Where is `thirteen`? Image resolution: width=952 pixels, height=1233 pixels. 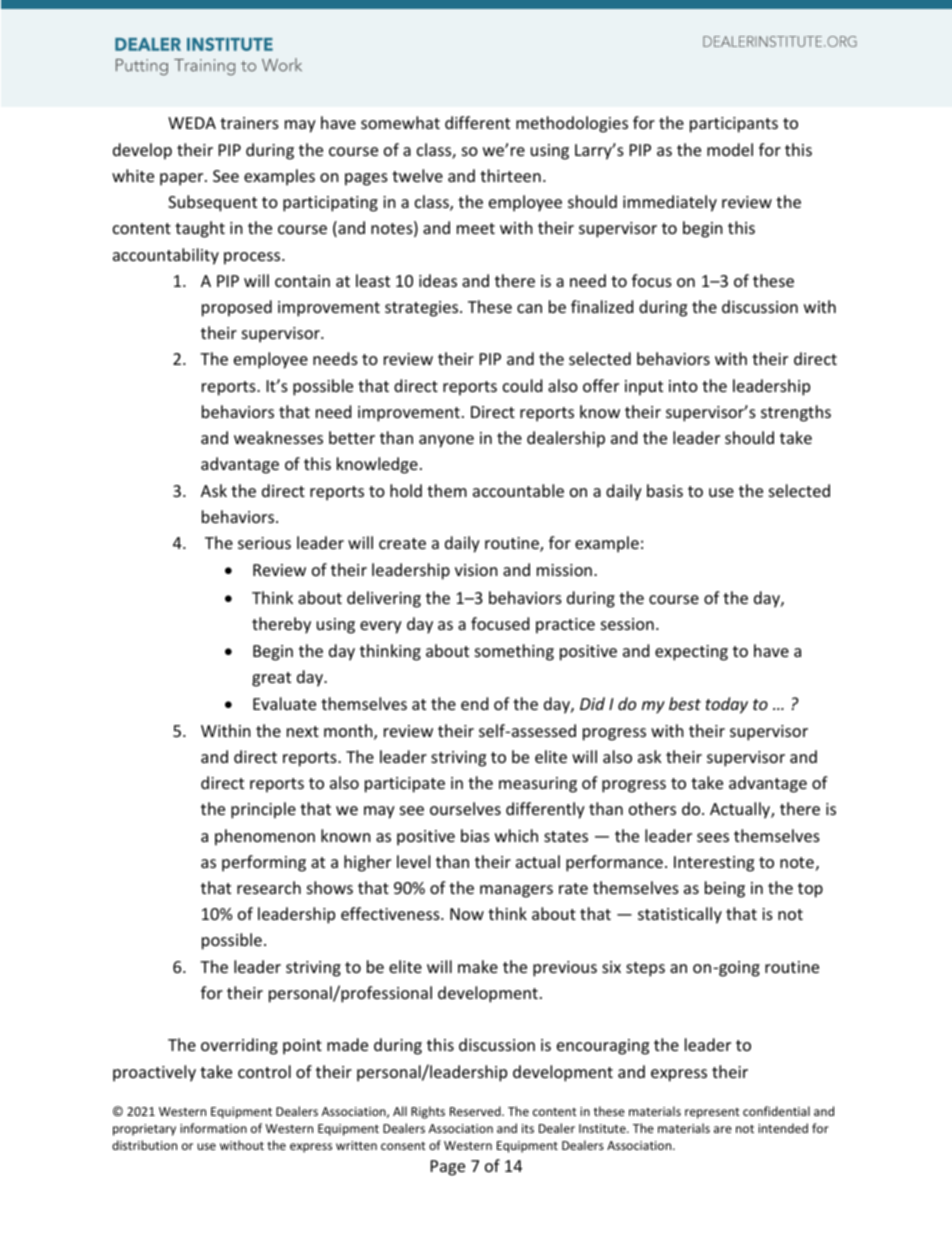 thirteen is located at coordinates (510, 175).
